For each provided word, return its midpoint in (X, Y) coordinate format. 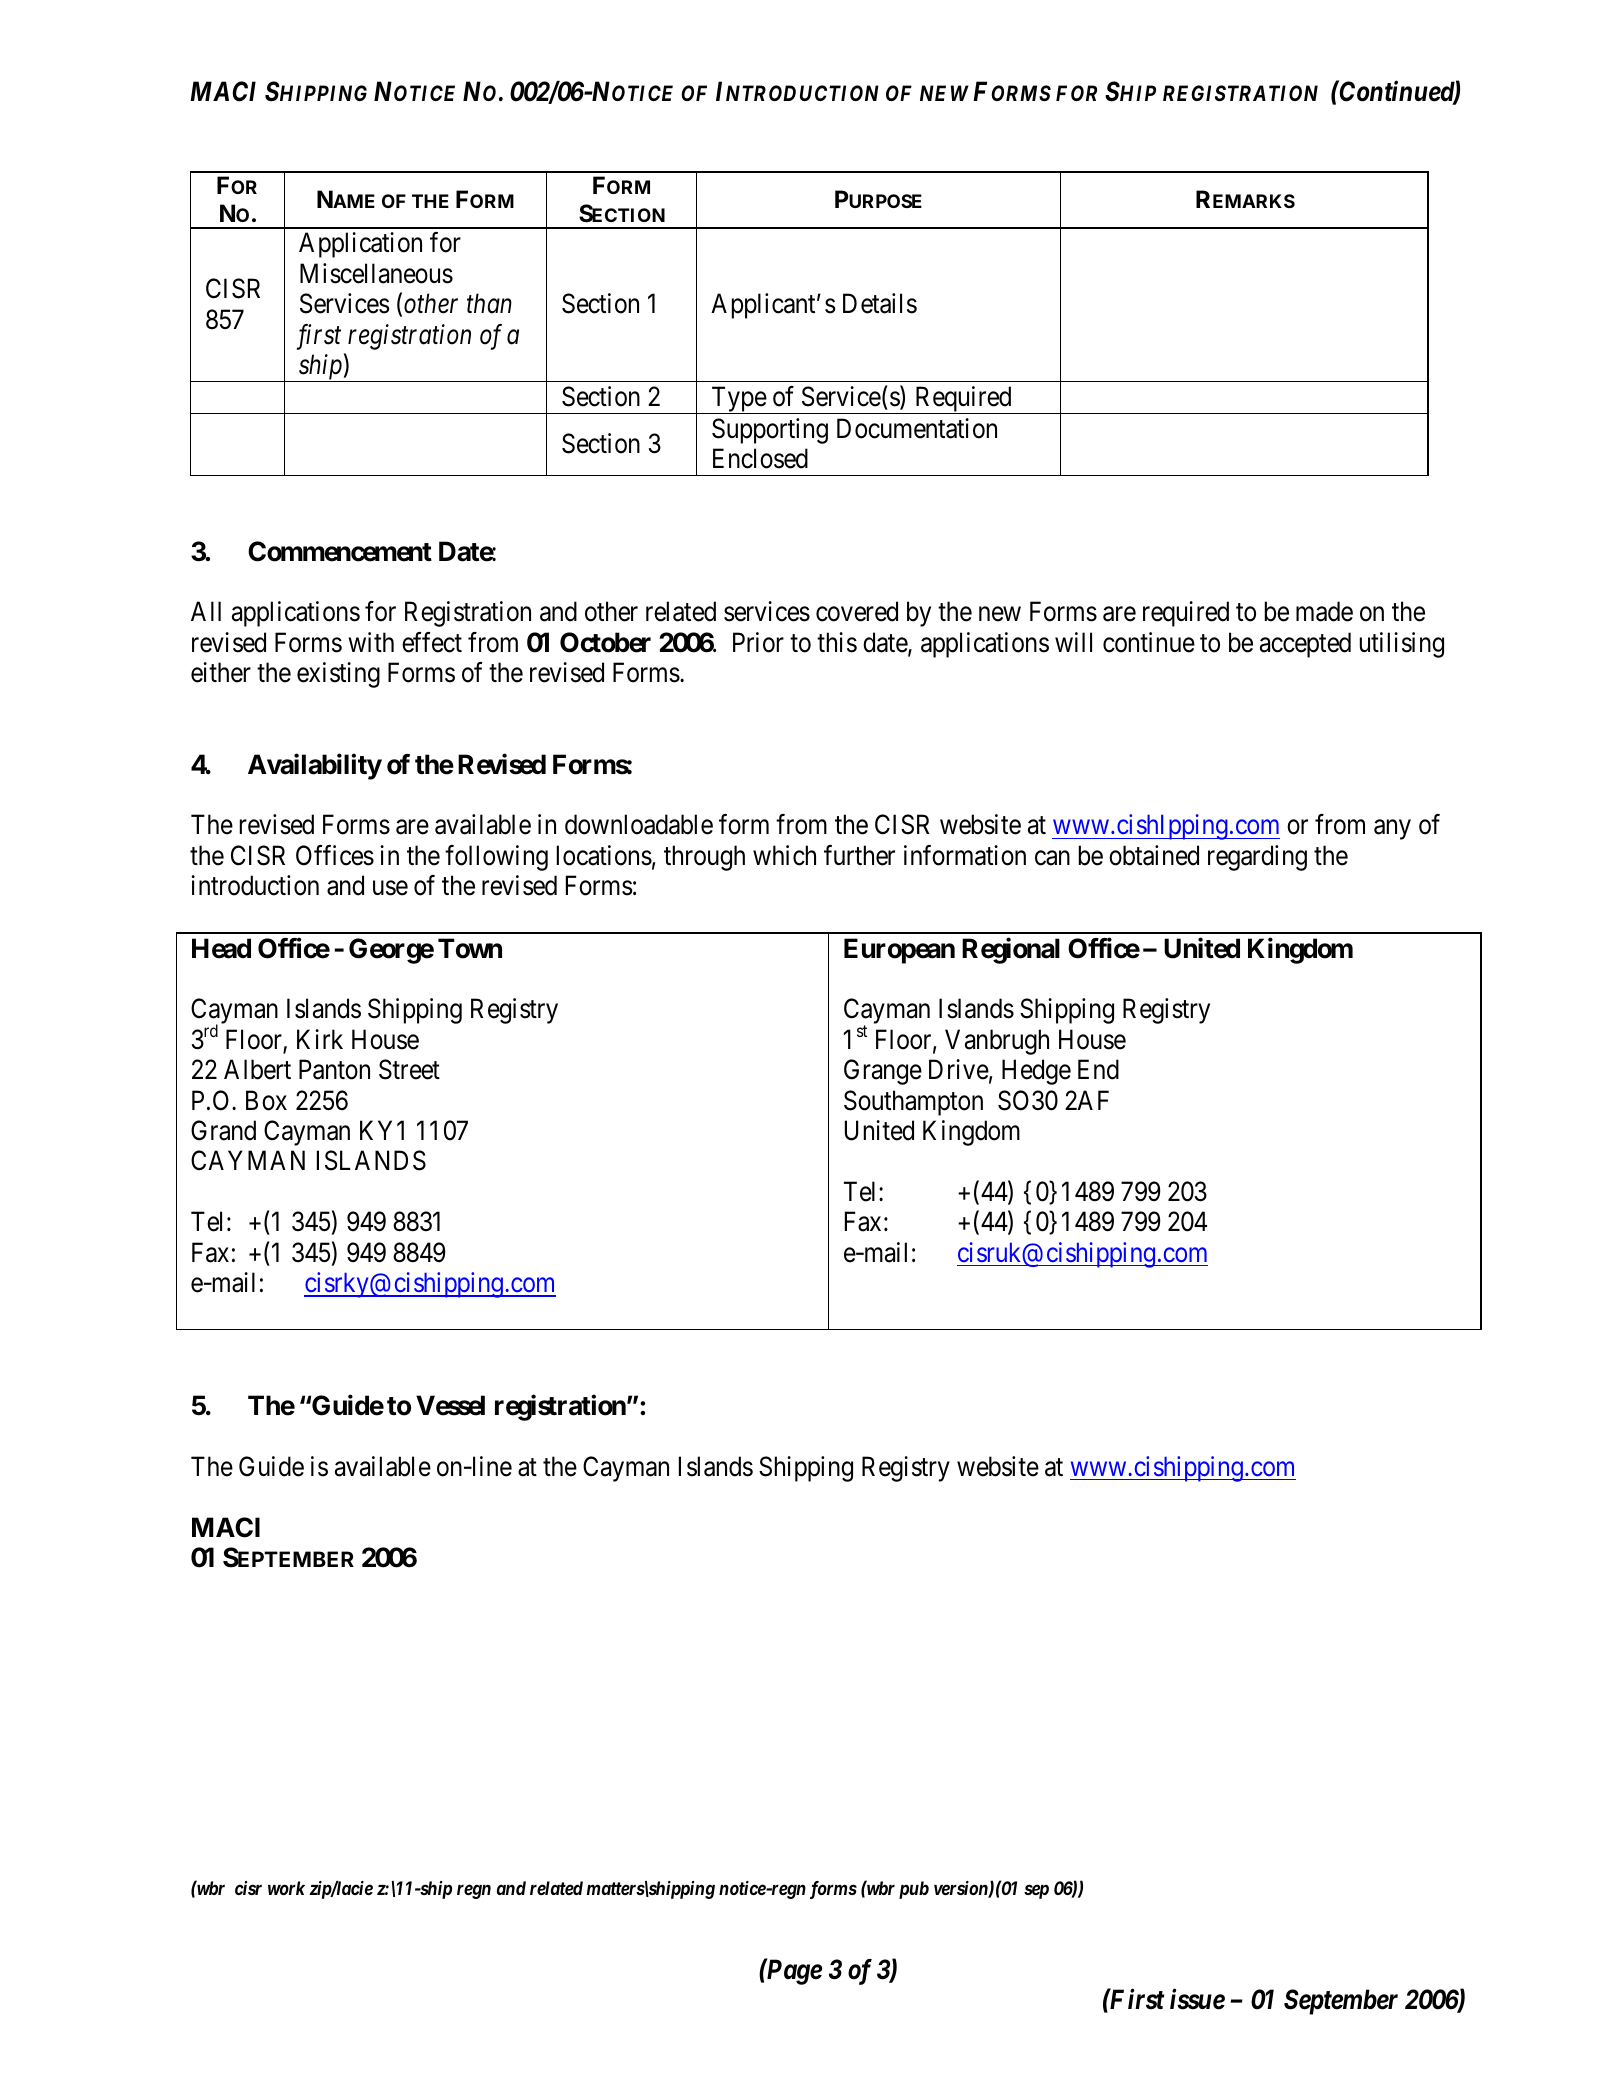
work (286, 1888)
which (784, 855)
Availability (315, 767)
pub (914, 1890)
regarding (1257, 858)
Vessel (450, 1405)
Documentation (917, 428)
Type (738, 400)
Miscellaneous (376, 273)
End (1098, 1069)
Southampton (913, 1103)
